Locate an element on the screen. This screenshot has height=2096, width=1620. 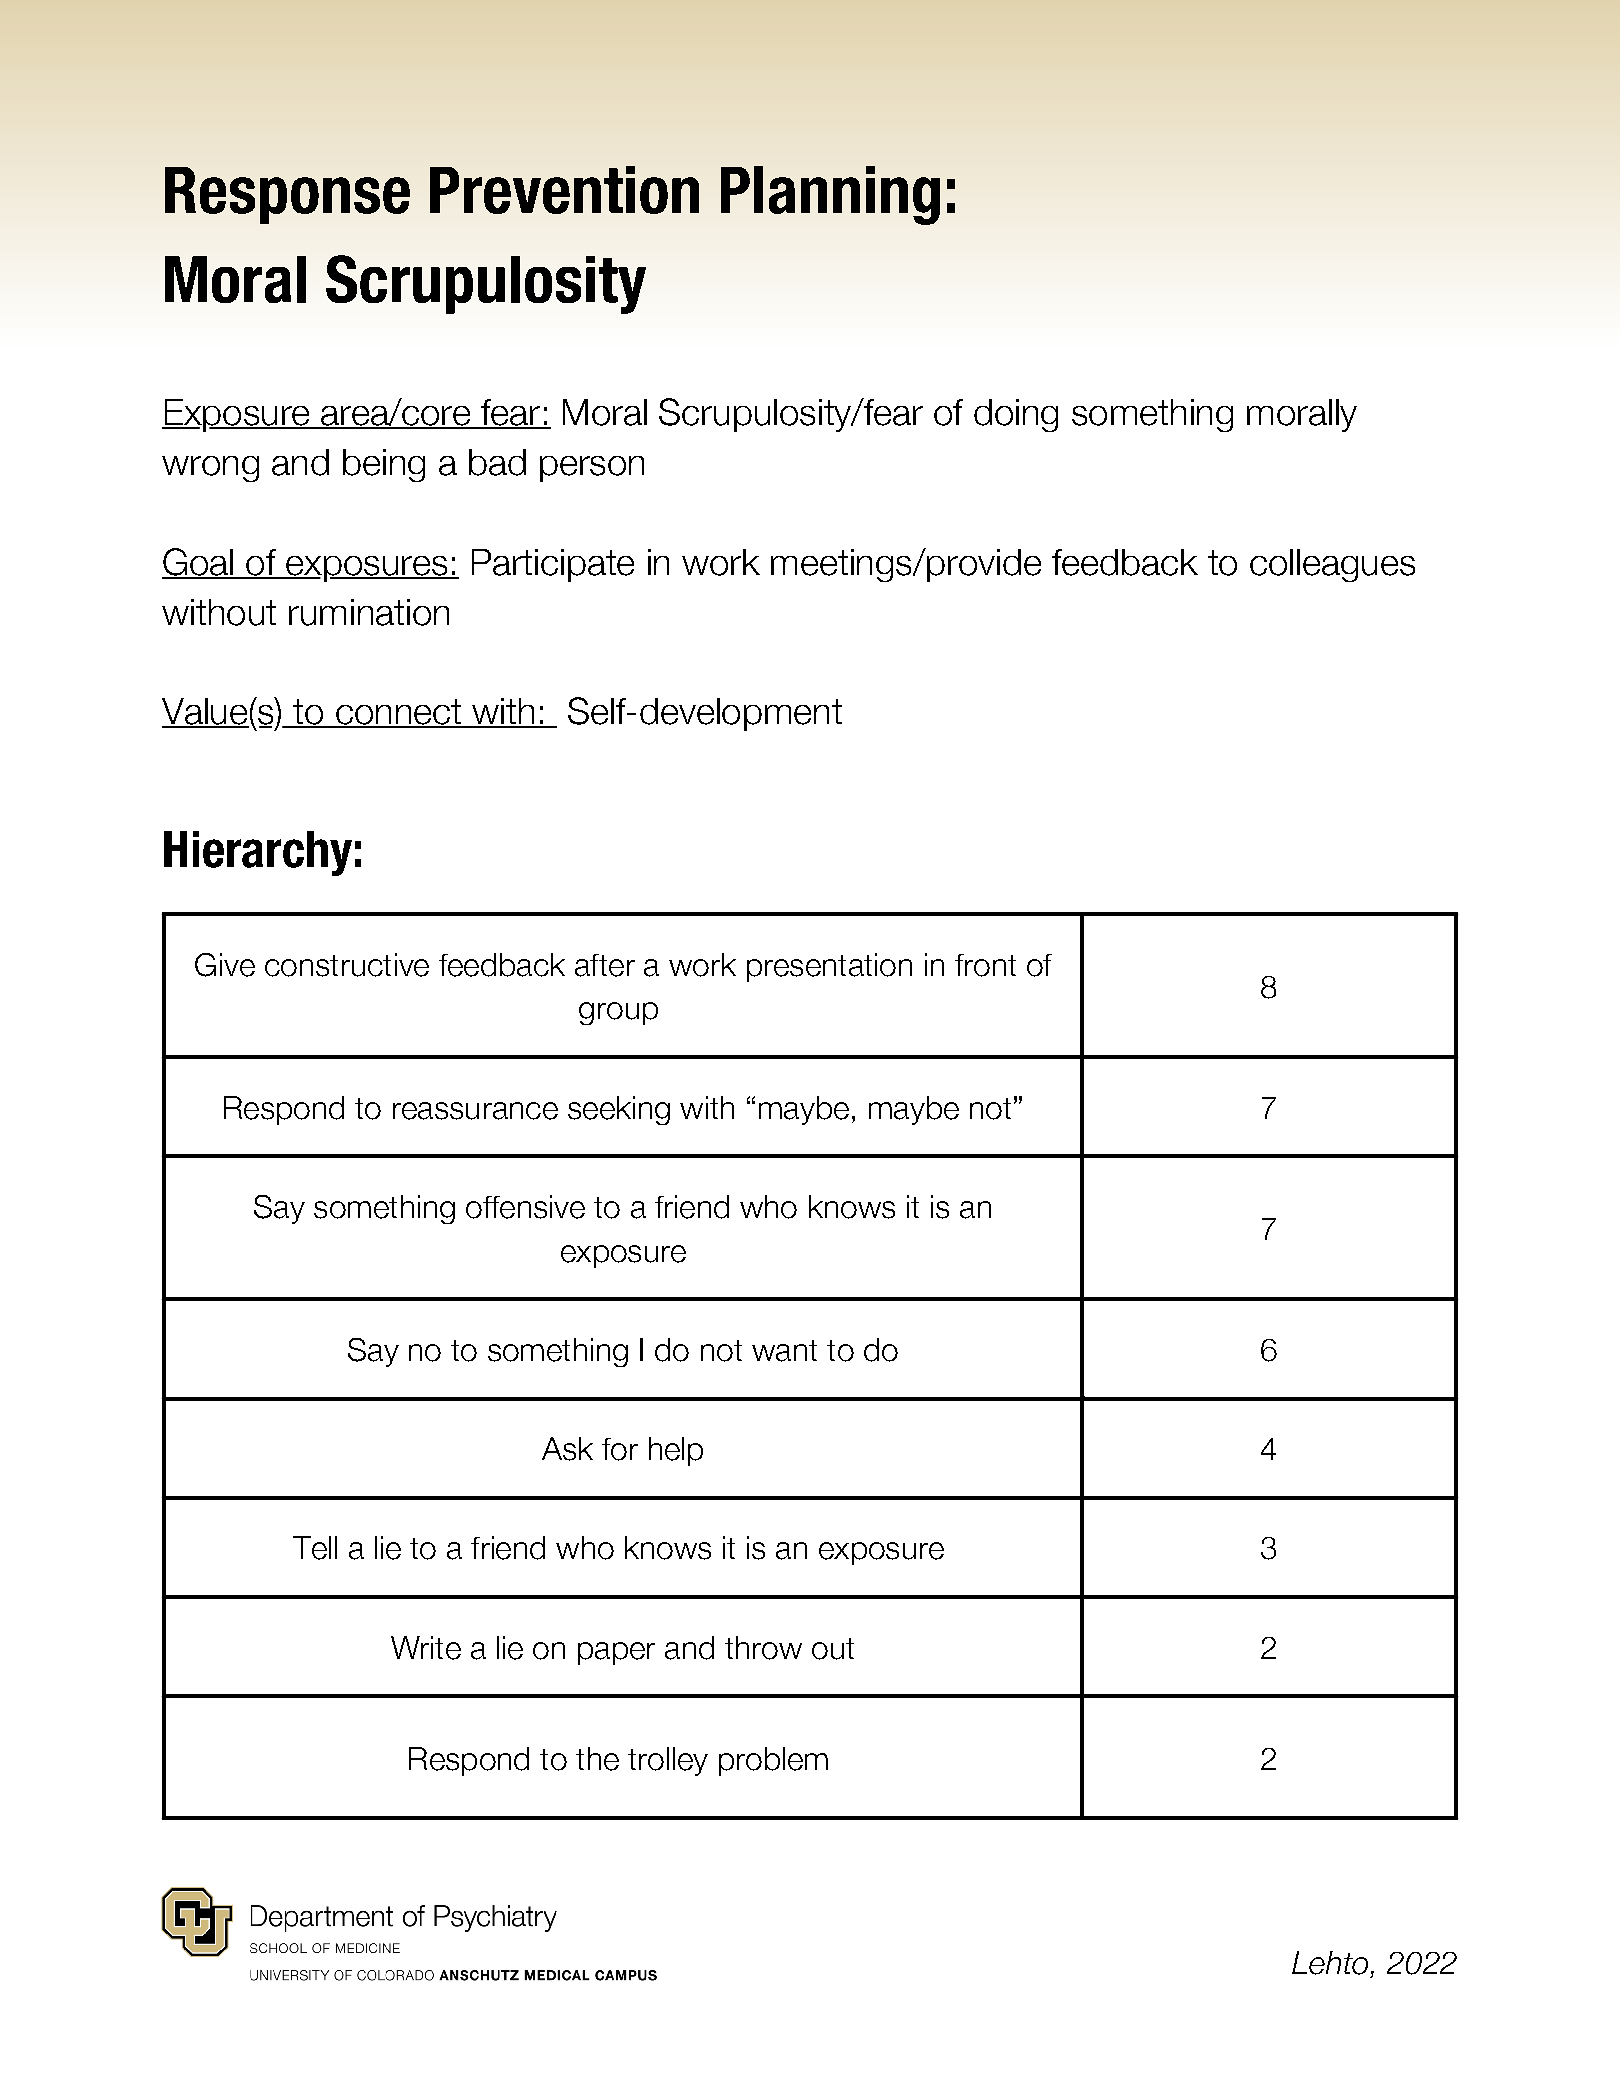
doing is located at coordinates (1016, 415).
